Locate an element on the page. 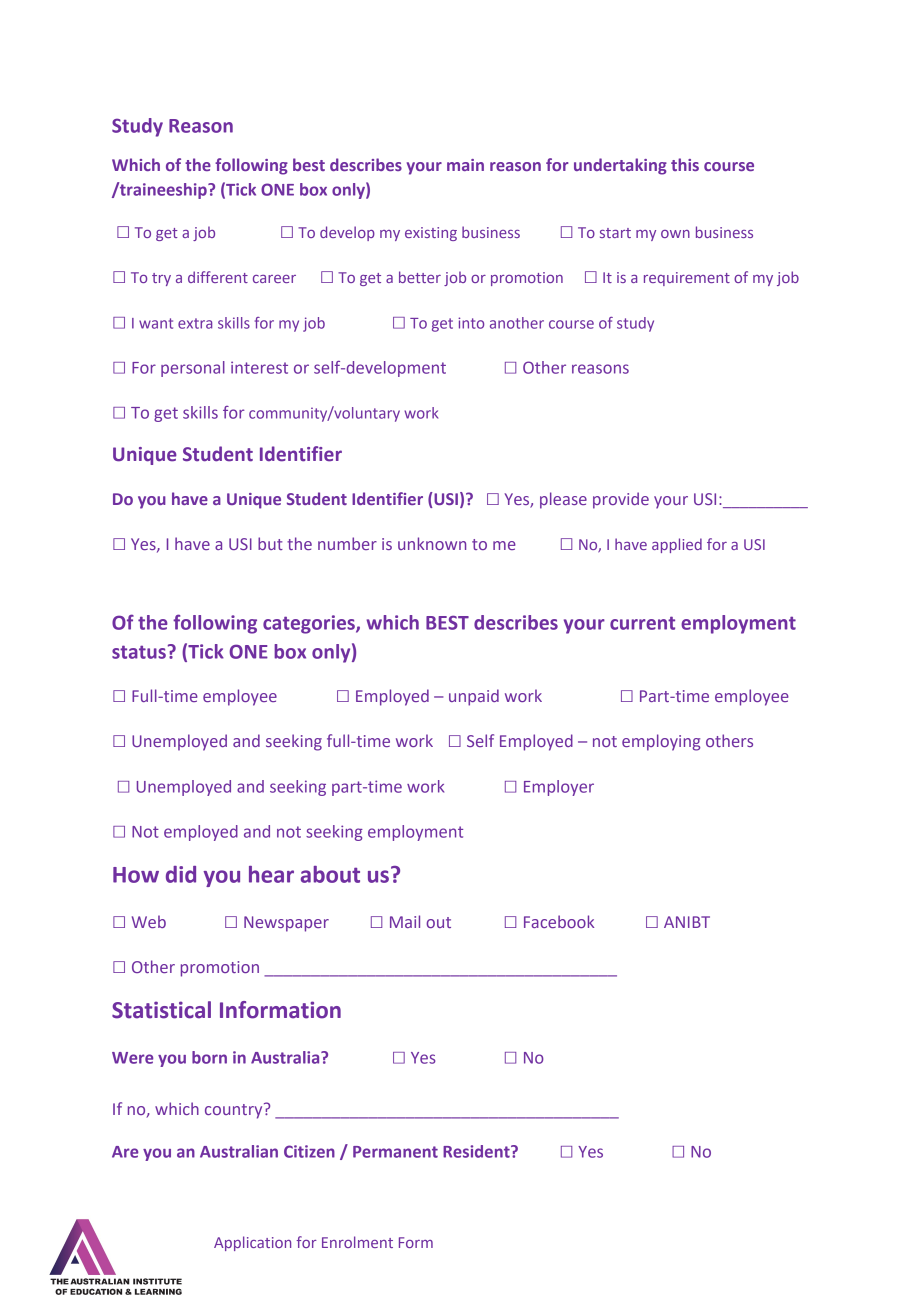 The width and height of the page is (924, 1308). Enrolment is located at coordinates (357, 1242).
